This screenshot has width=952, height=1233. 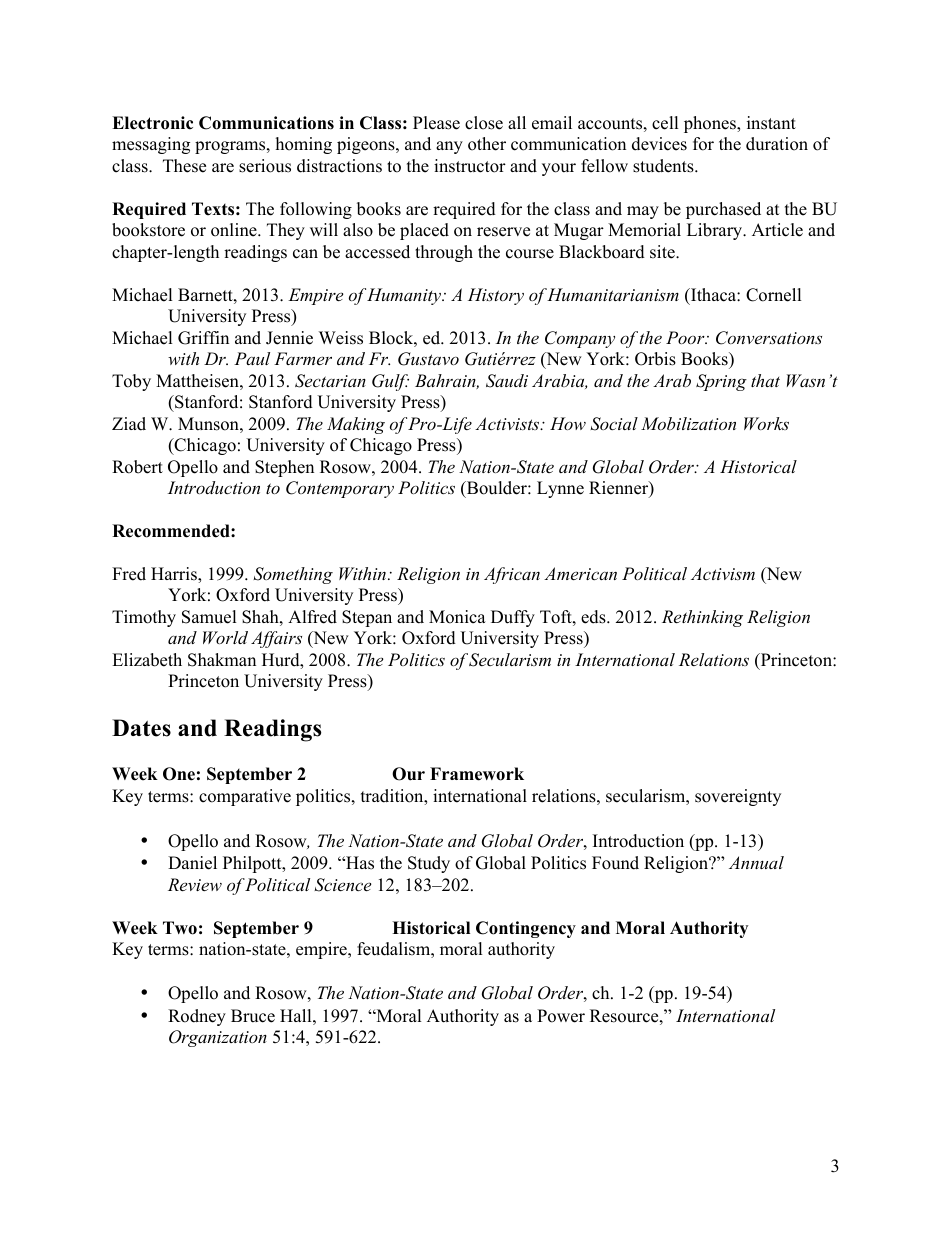 What do you see at coordinates (175, 575) in the screenshot?
I see `Harris` at bounding box center [175, 575].
